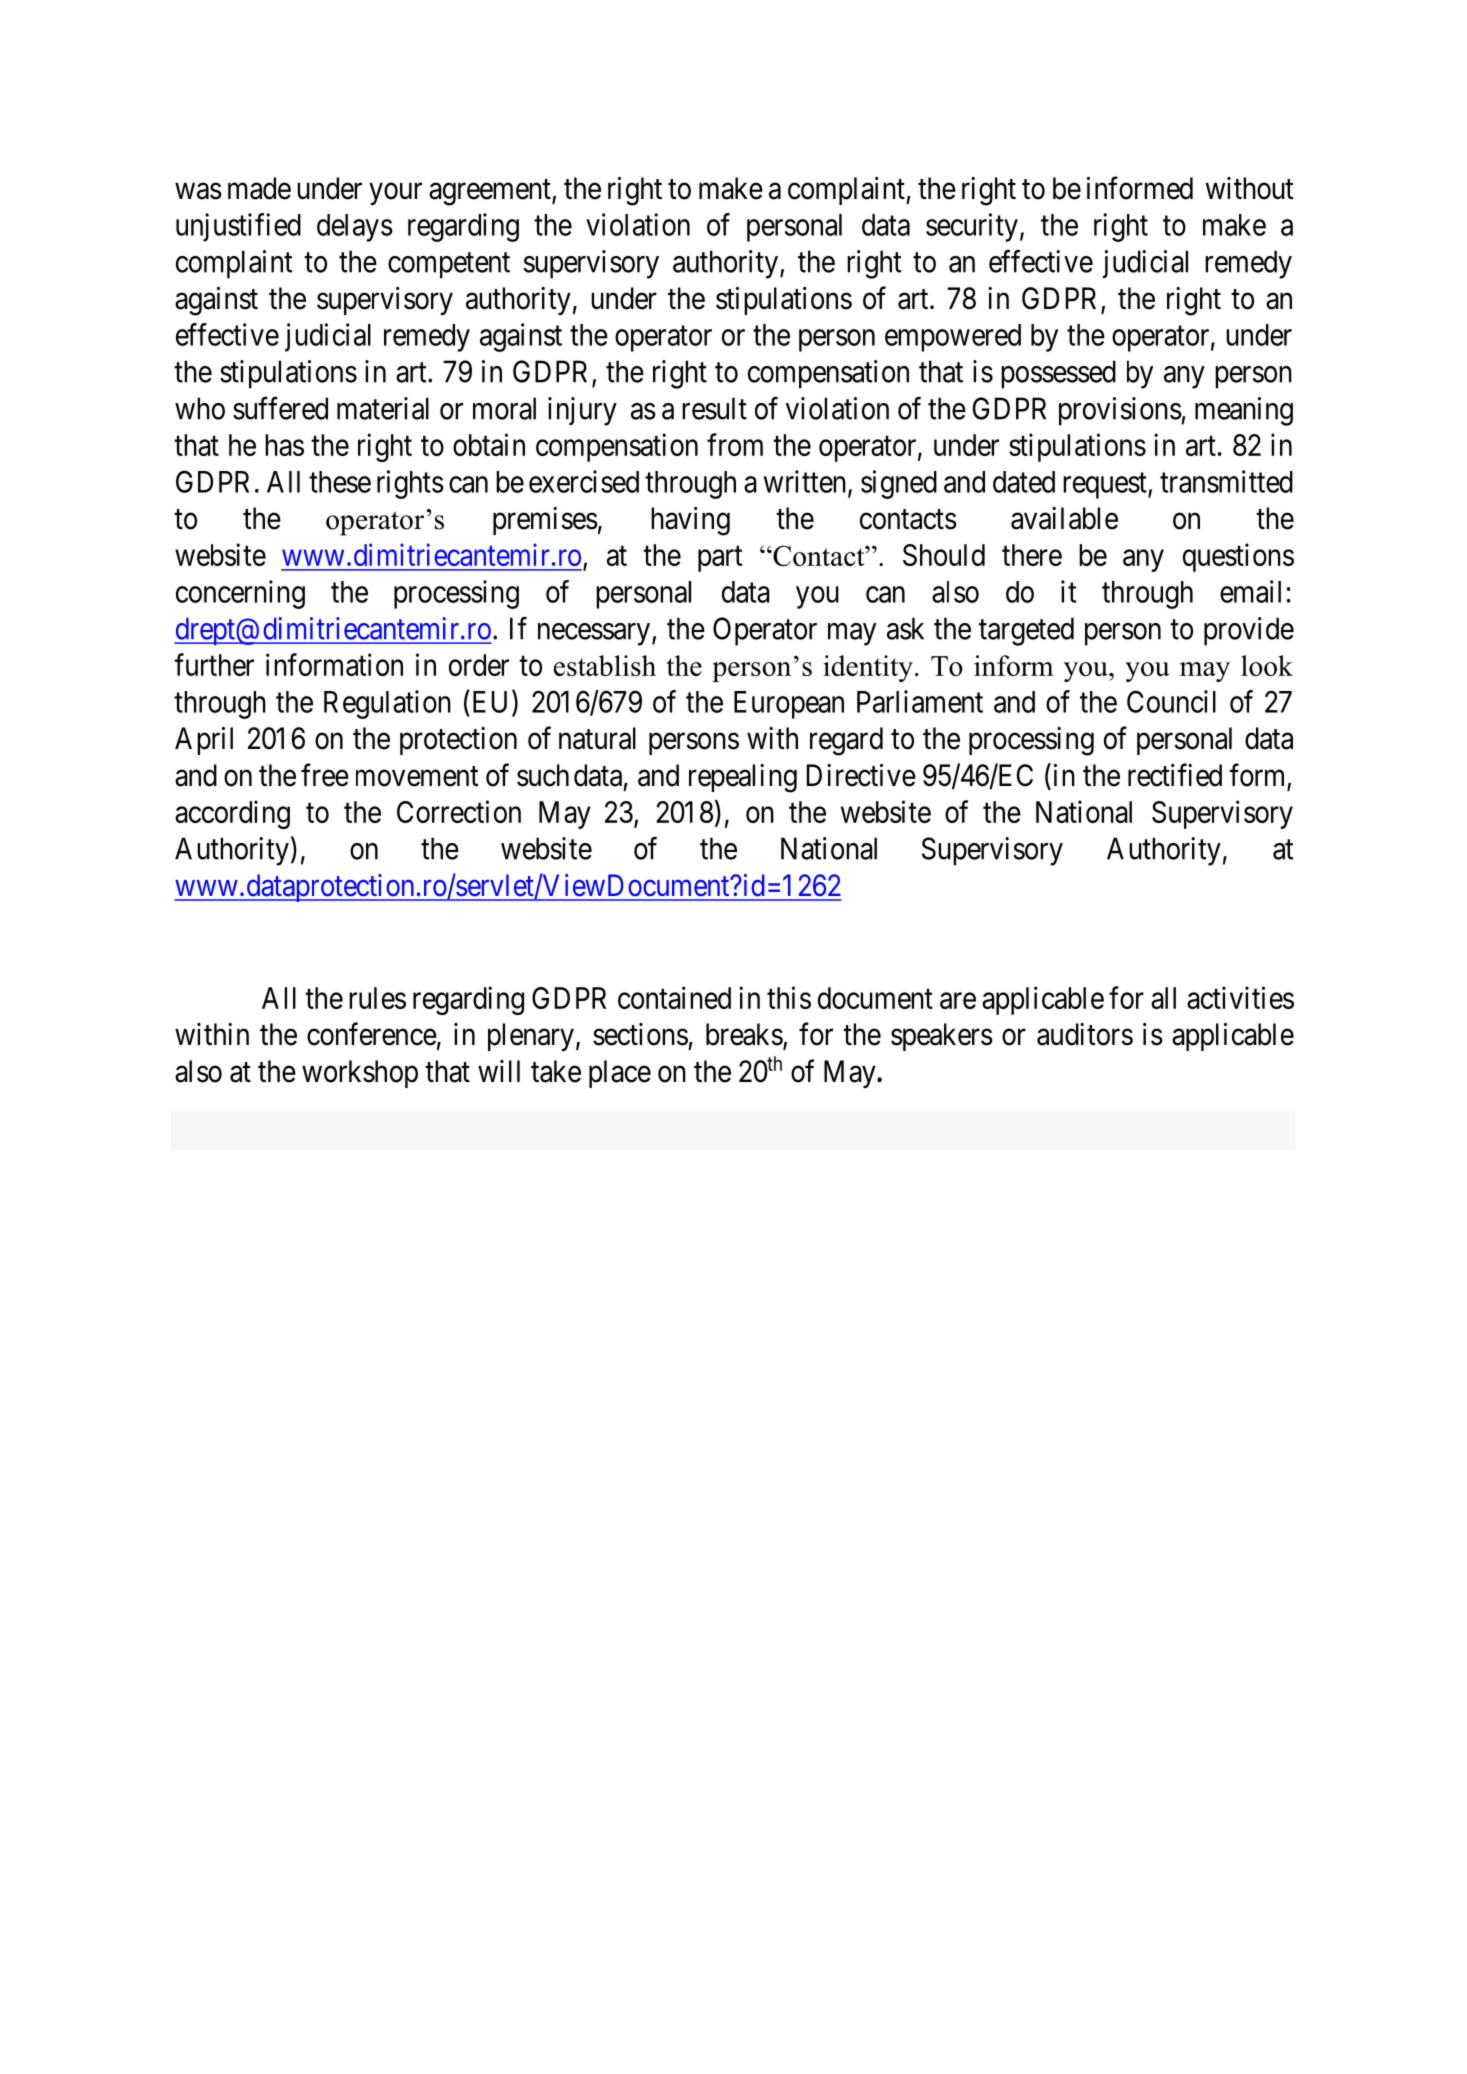 This screenshot has width=1467, height=2074. Describe the element at coordinates (340, 482) in the screenshot. I see `these` at that location.
